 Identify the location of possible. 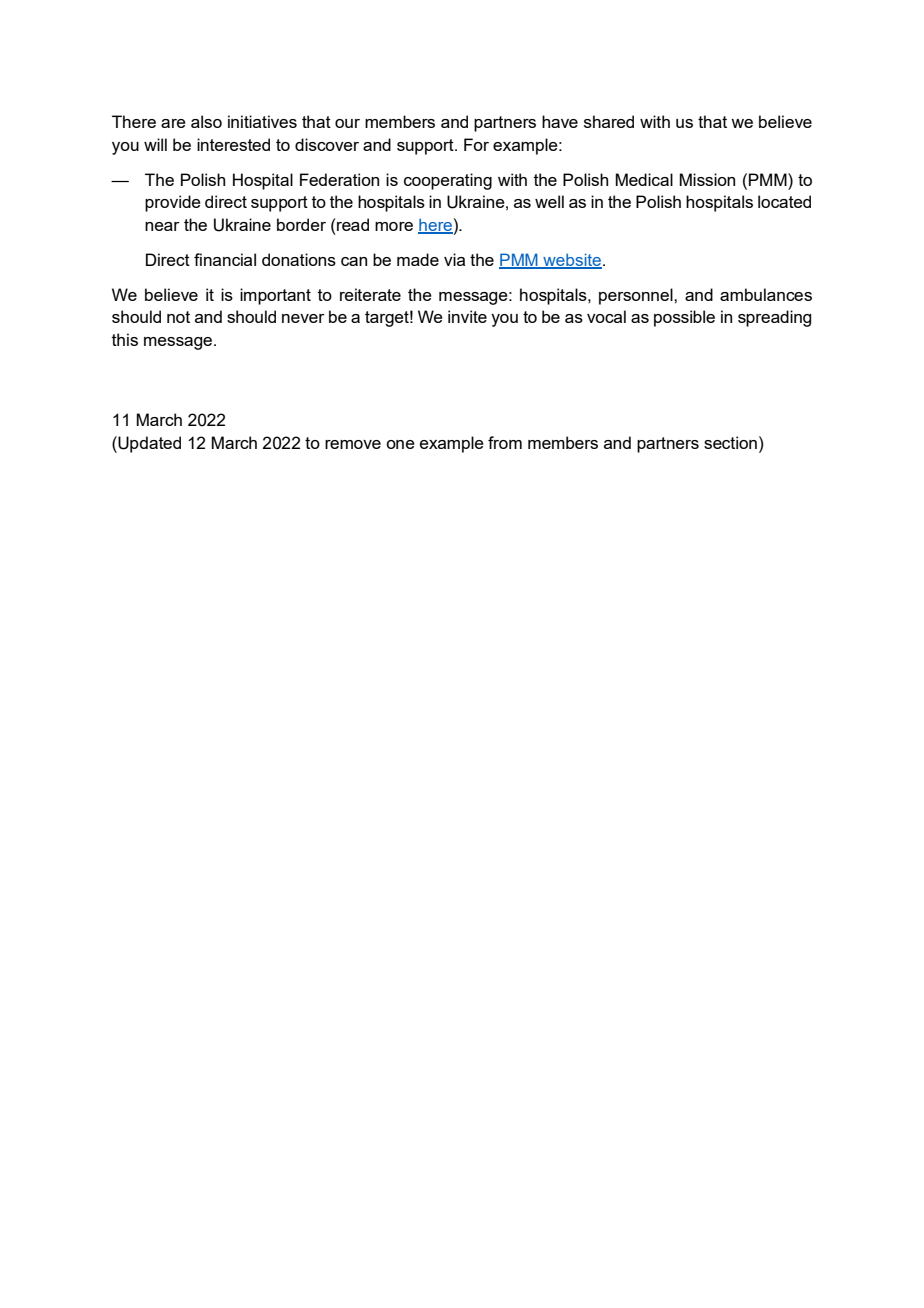
(684, 318).
